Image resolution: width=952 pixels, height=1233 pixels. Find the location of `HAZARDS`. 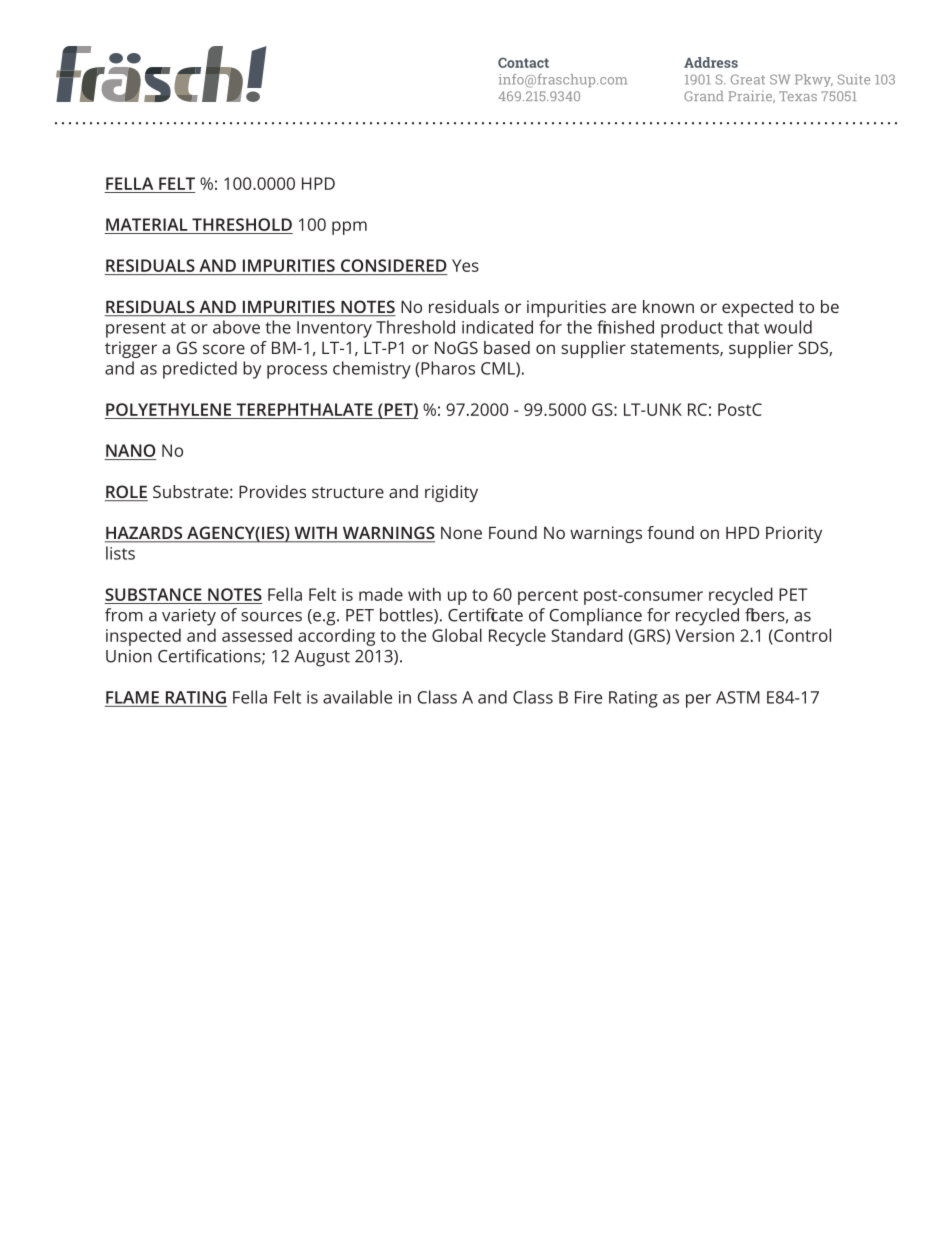

HAZARDS is located at coordinates (145, 534).
